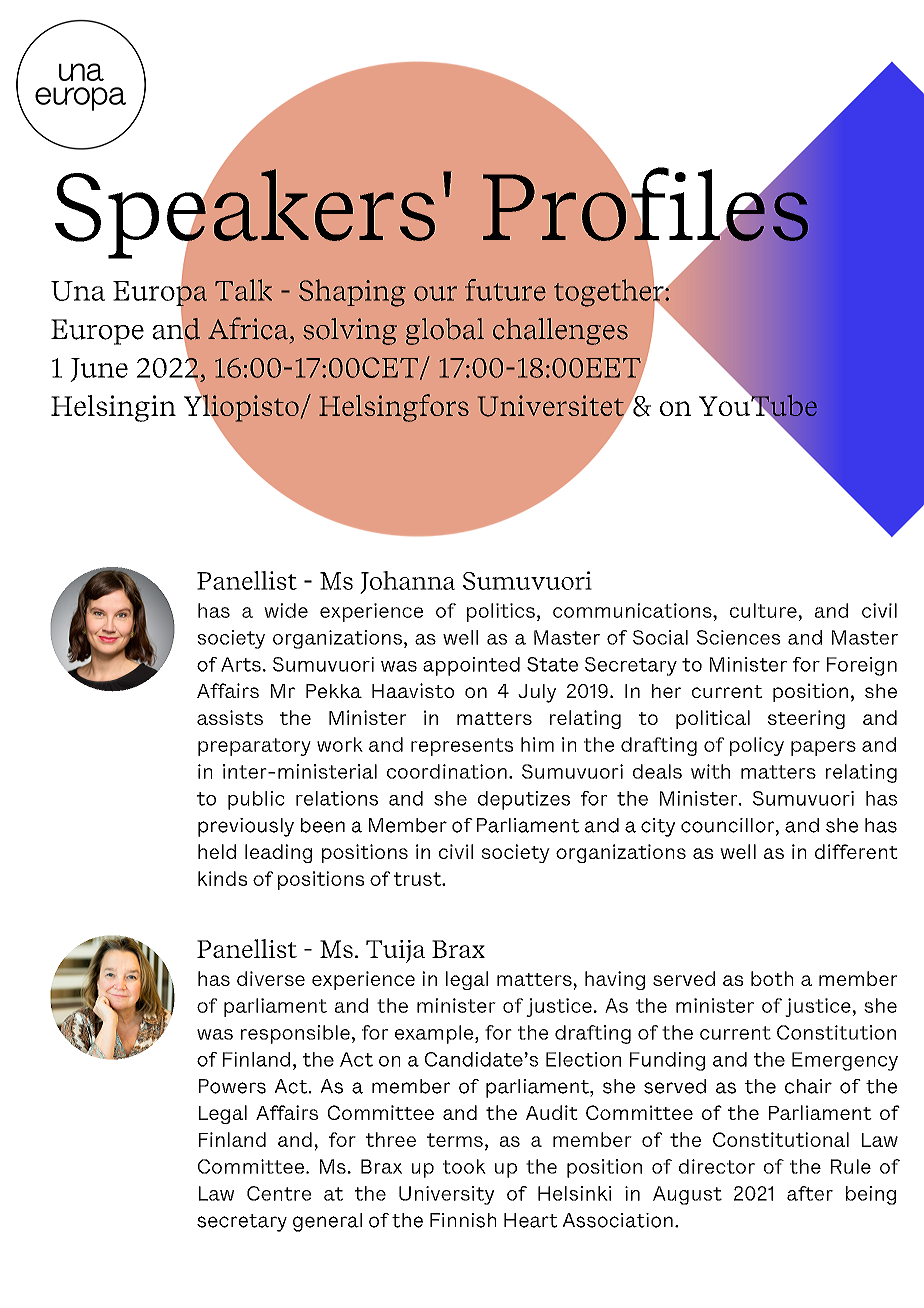  Describe the element at coordinates (560, 331) in the screenshot. I see `challenges` at that location.
